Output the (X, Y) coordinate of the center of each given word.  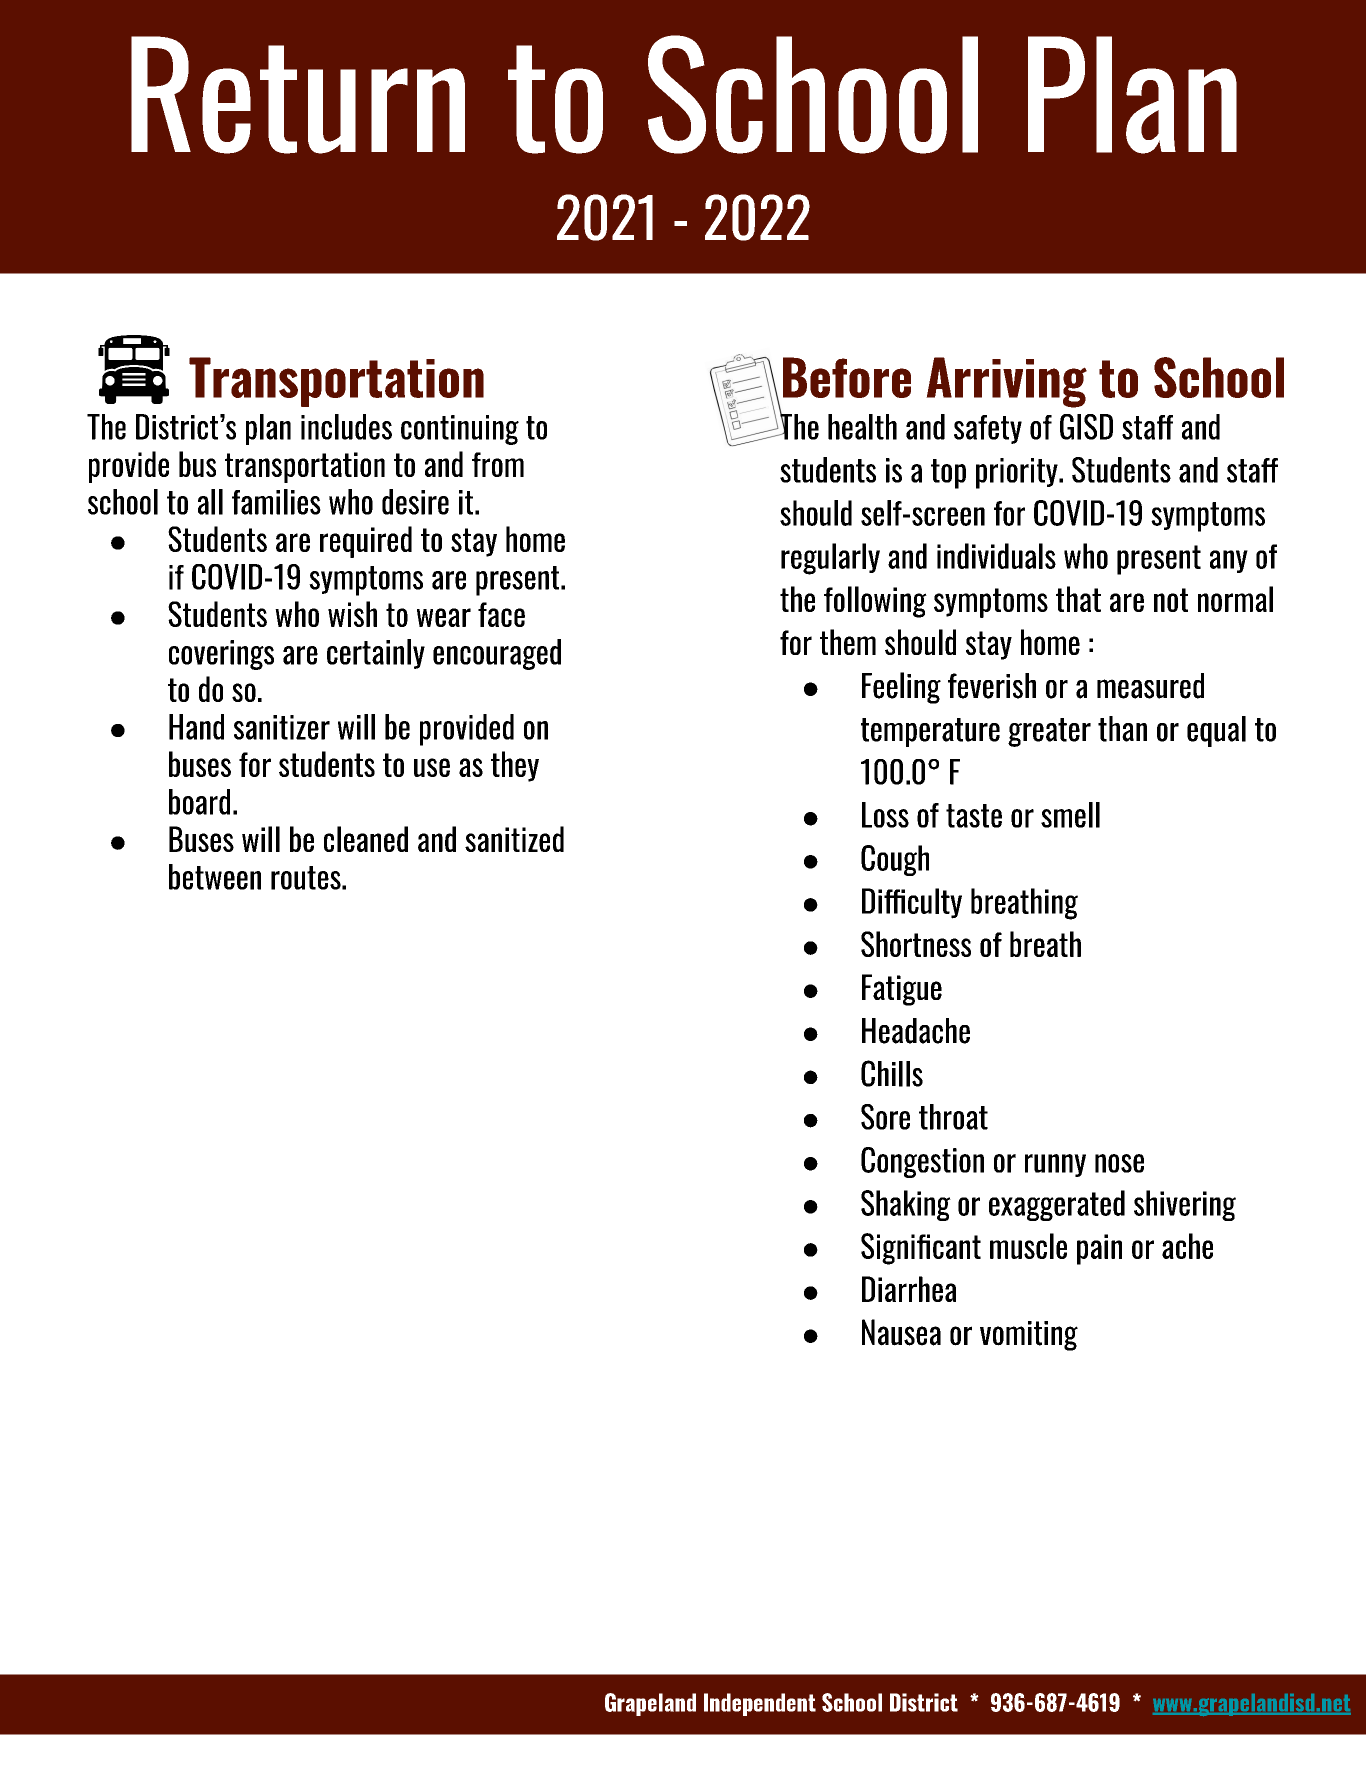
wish (352, 614)
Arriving (1006, 382)
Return (298, 95)
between (215, 877)
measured (1150, 686)
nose (1119, 1163)
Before (847, 377)
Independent (760, 1704)
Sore (885, 1117)
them (848, 642)
